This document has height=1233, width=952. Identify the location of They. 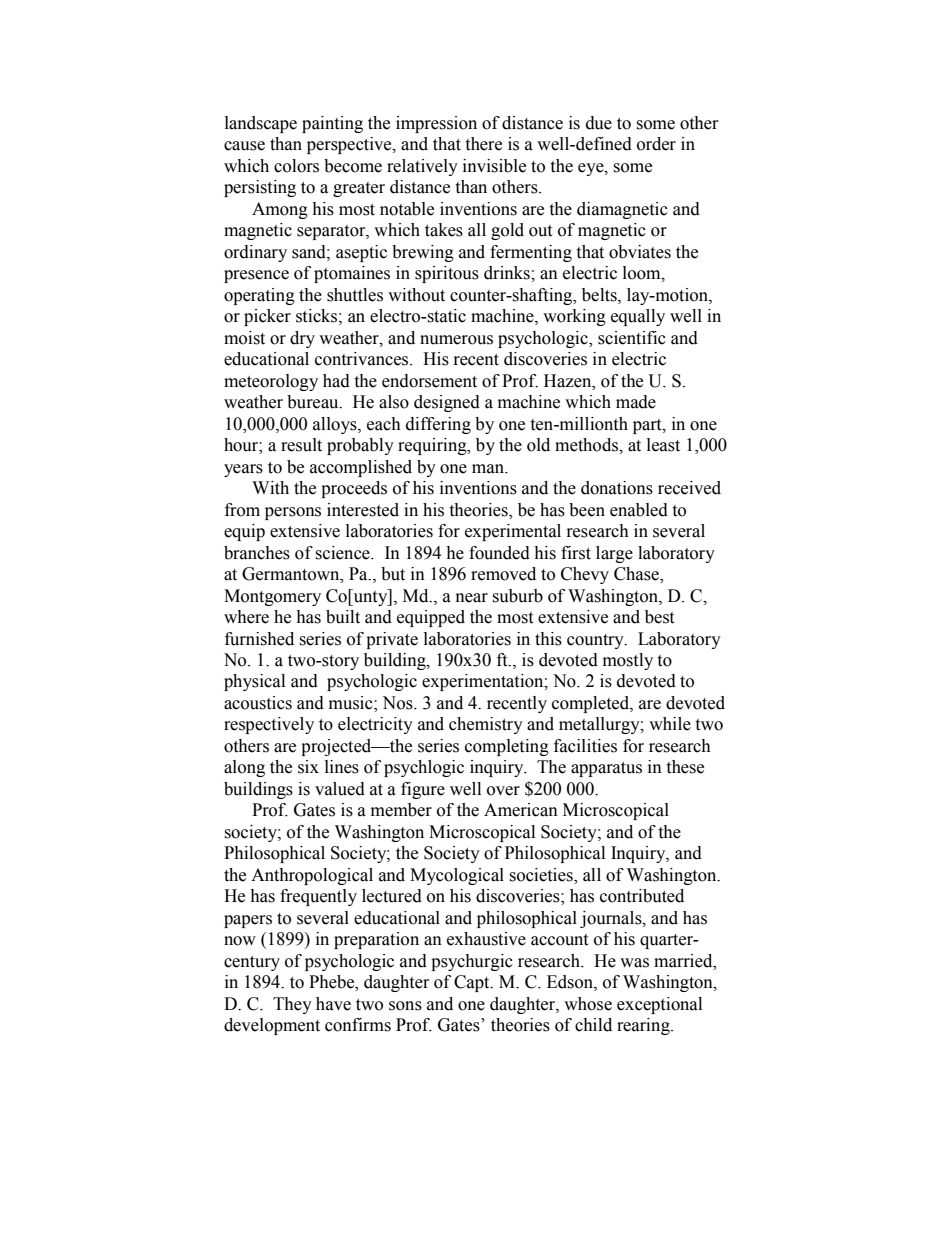
(292, 1005).
